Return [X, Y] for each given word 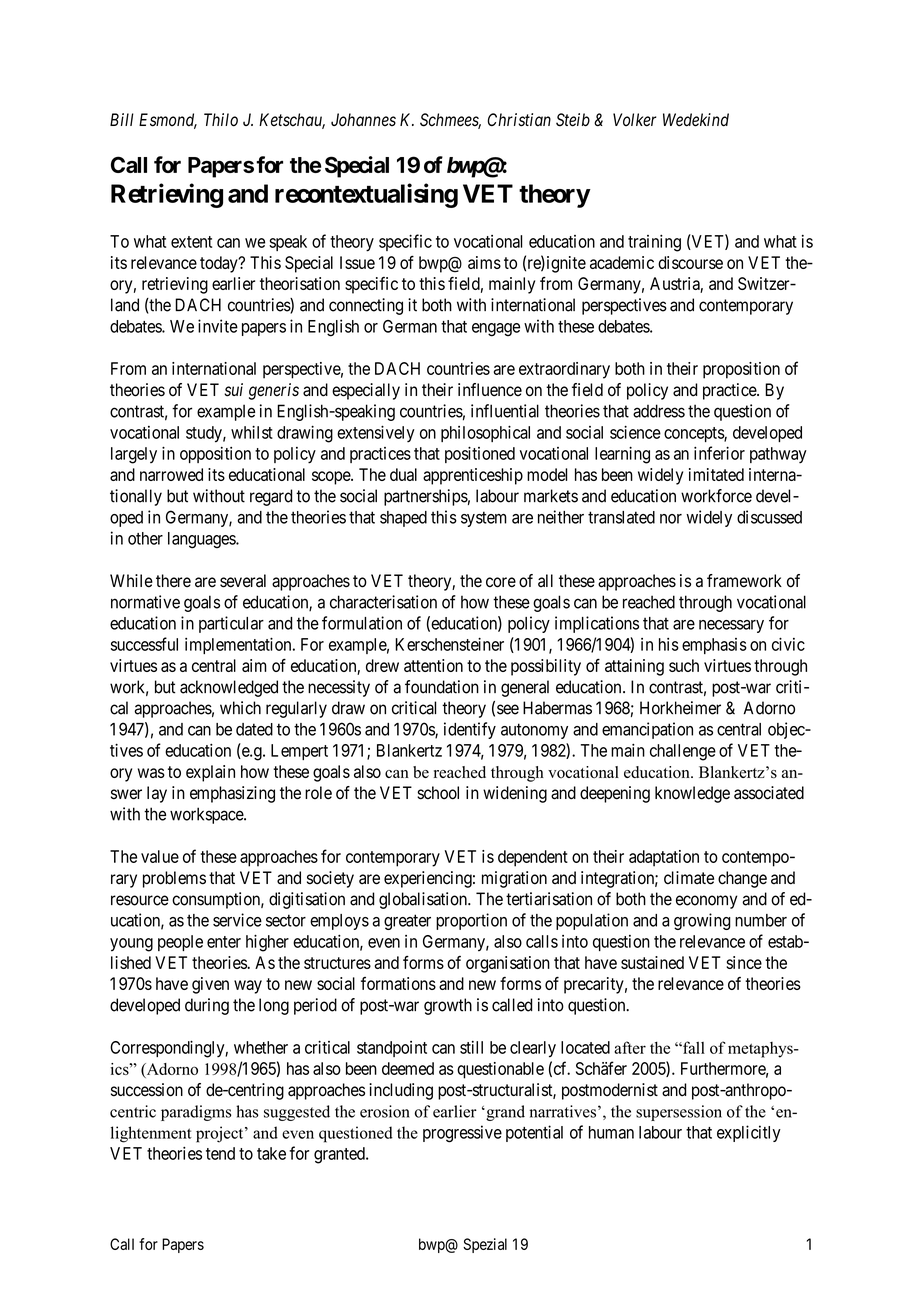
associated [769, 793]
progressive [462, 1134]
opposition [215, 455]
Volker [635, 120]
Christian [519, 120]
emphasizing [232, 794]
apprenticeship [473, 476]
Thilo [221, 120]
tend [220, 1153]
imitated [716, 474]
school [438, 793]
